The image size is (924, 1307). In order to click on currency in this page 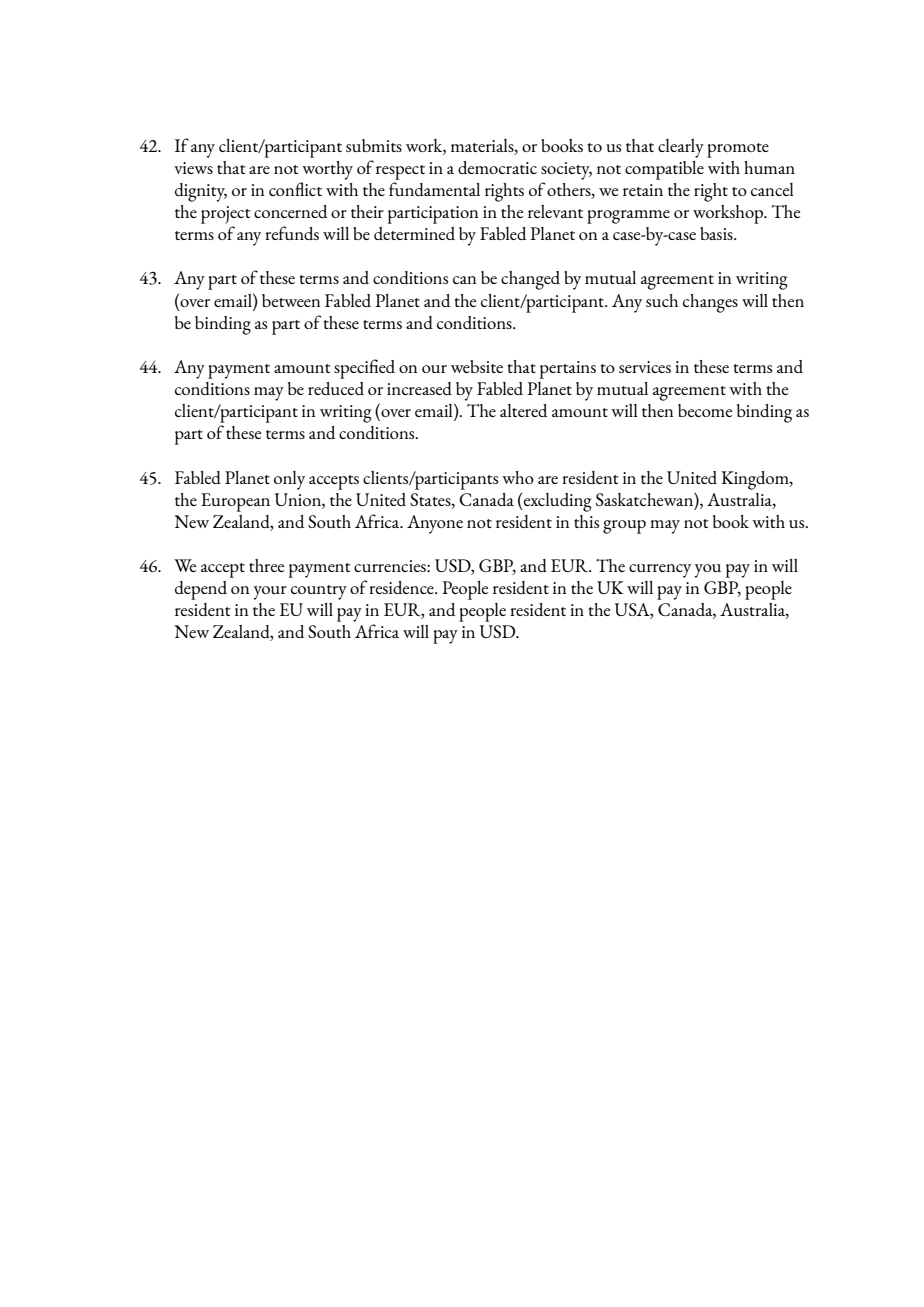, I will do `click(660, 571)`.
